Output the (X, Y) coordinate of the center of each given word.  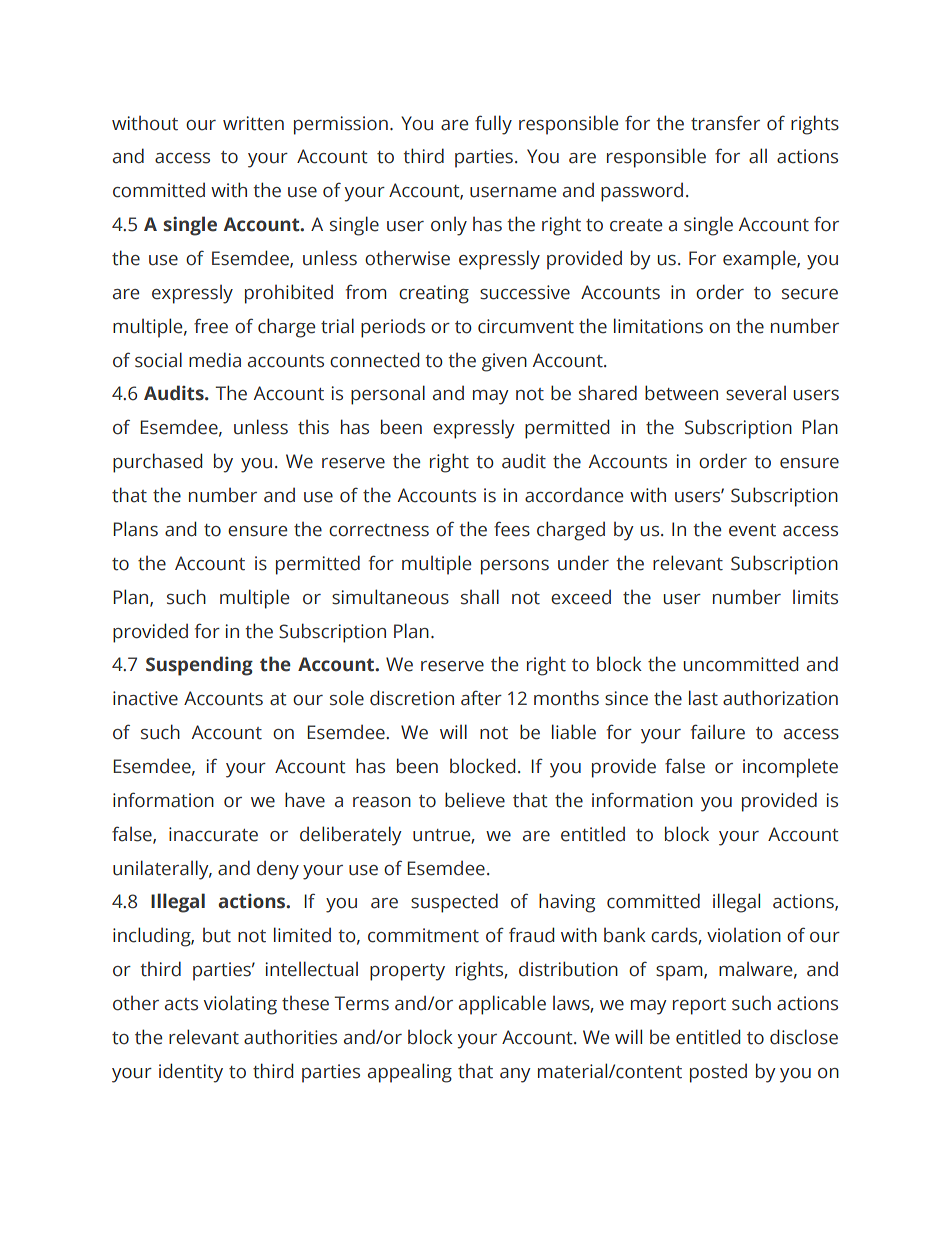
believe (475, 800)
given (504, 362)
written (253, 123)
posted (718, 1073)
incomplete (790, 768)
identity (191, 1073)
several (756, 393)
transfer (725, 123)
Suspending (199, 666)
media (215, 360)
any (515, 1075)
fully (493, 125)
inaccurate (213, 834)
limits (815, 597)
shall (480, 597)
